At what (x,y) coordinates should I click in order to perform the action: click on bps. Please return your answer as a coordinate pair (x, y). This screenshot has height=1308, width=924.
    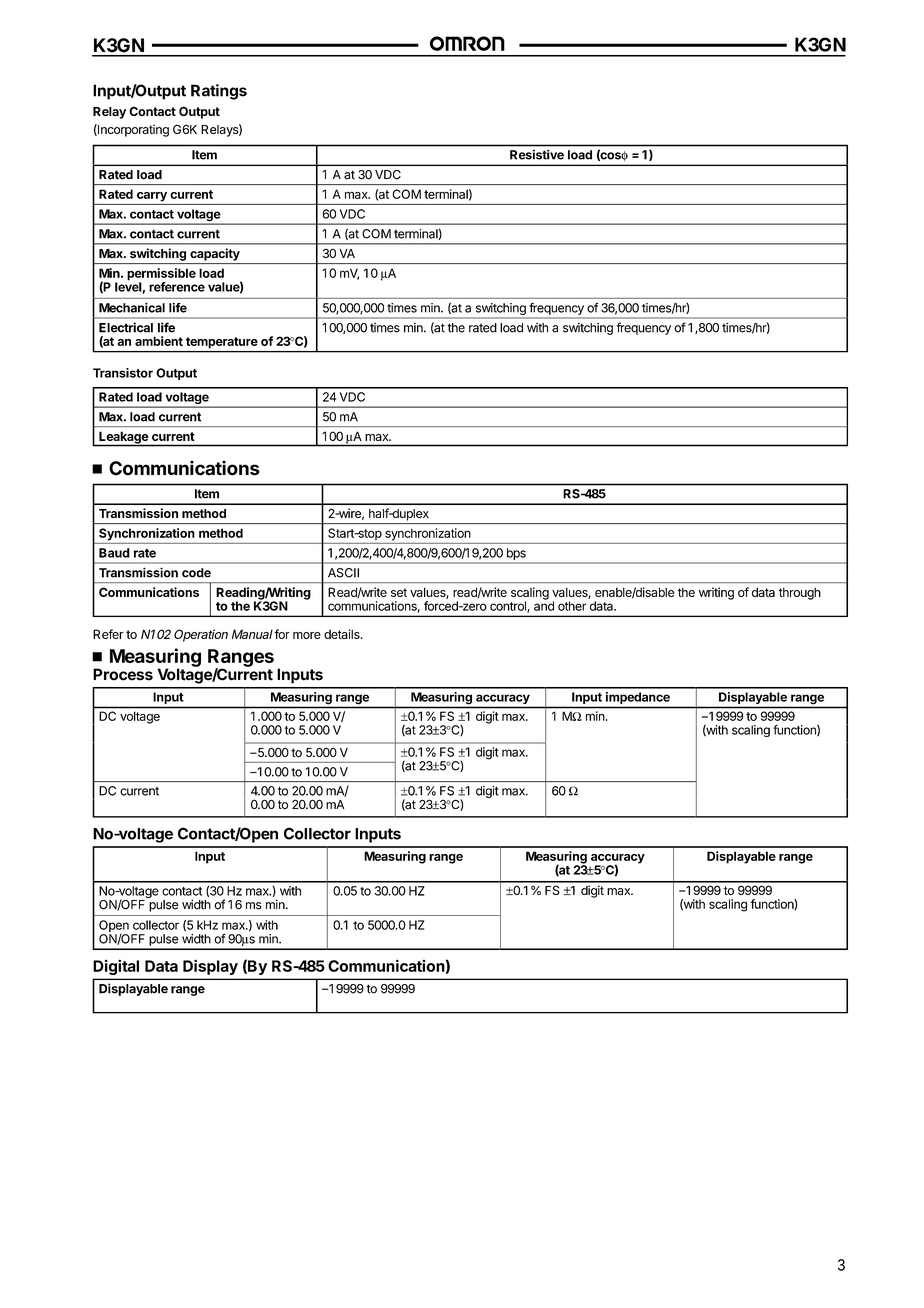
    Looking at the image, I should click on (516, 554).
